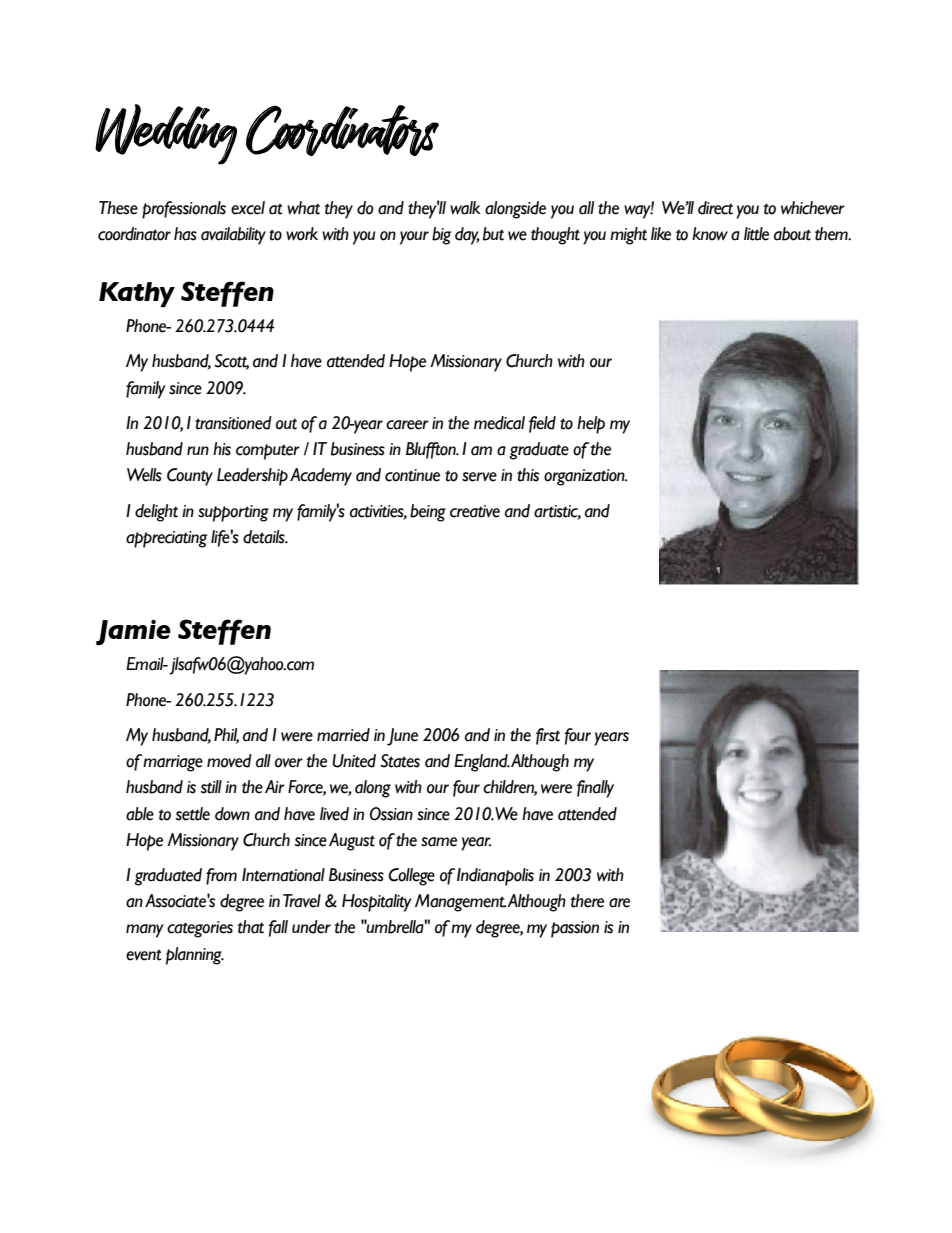 This image has width=952, height=1233. Describe the element at coordinates (475, 511) in the image. I see `creative` at that location.
